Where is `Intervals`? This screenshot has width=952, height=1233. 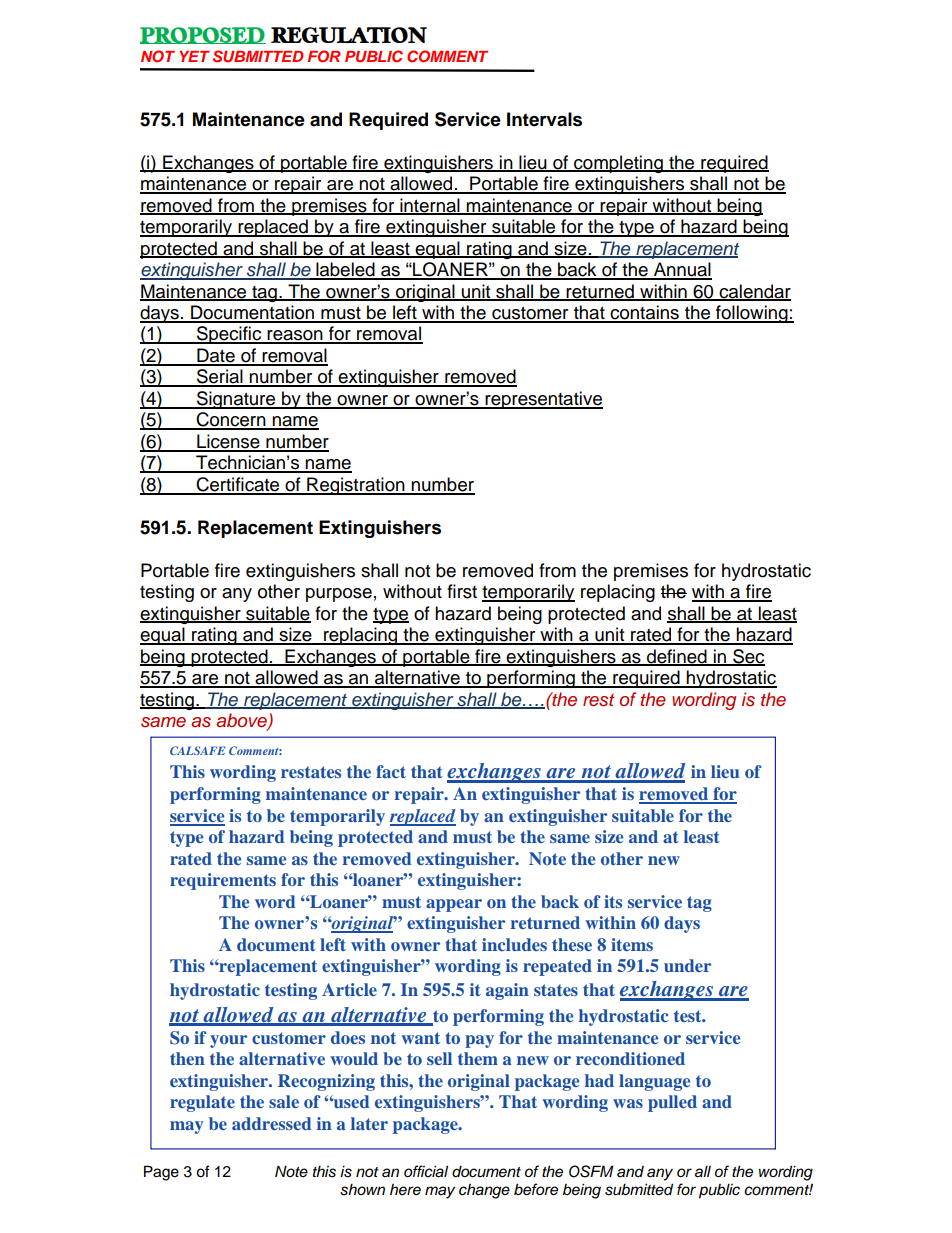
Intervals is located at coordinates (544, 119).
